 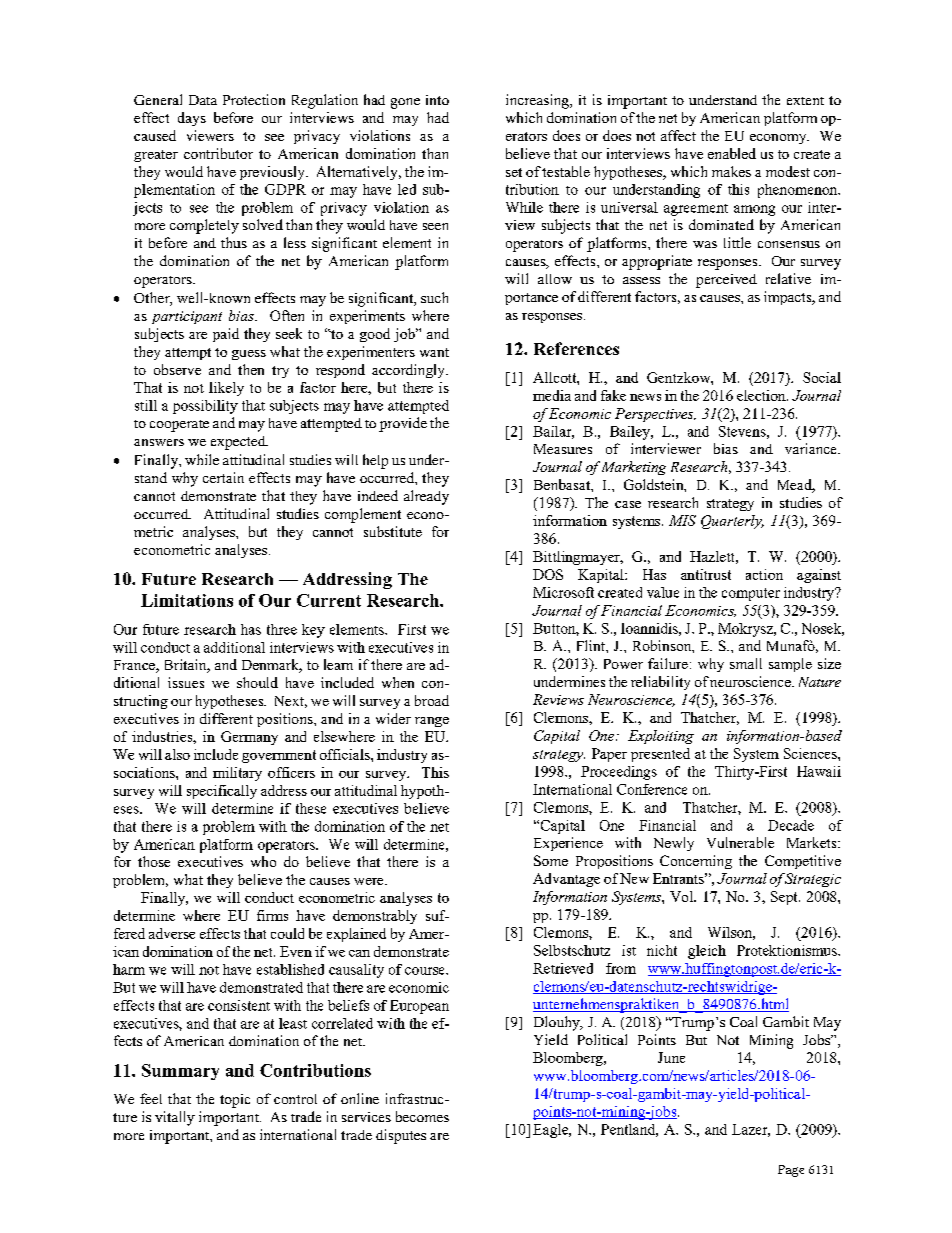 I want to click on into, so click(x=437, y=100).
